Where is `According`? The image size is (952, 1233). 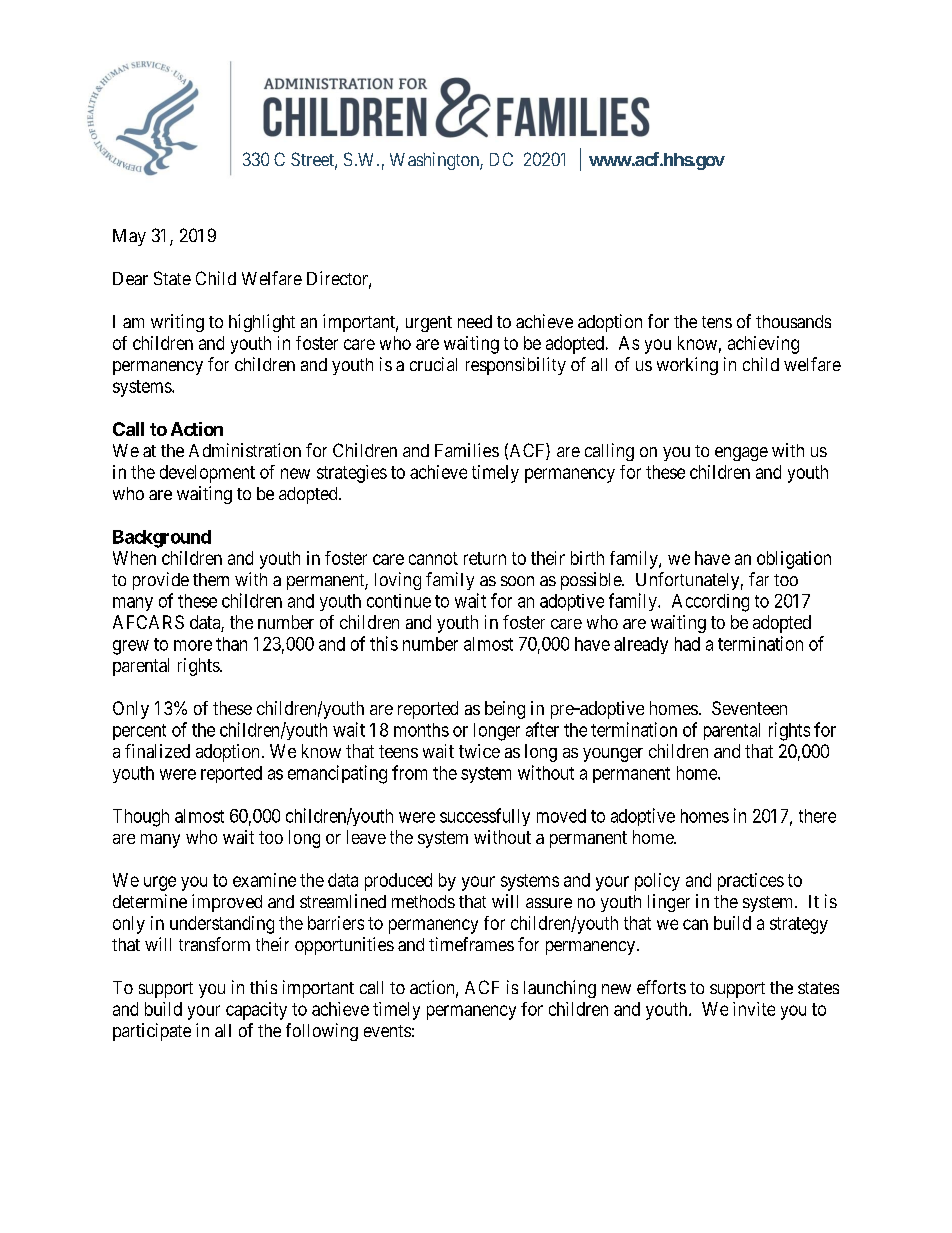 According is located at coordinates (710, 603).
